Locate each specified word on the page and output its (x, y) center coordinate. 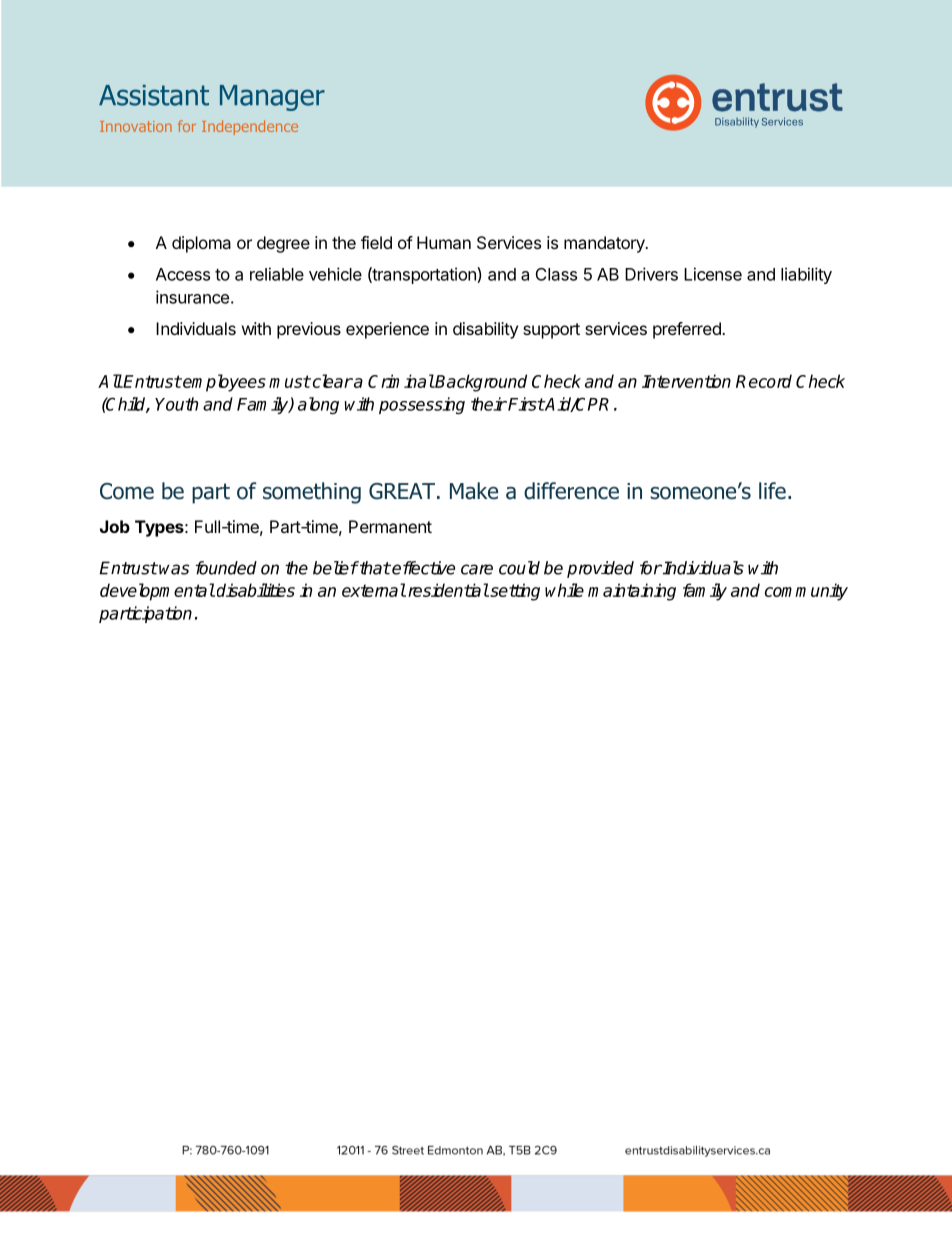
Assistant (154, 95)
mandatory (605, 244)
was (174, 569)
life (772, 491)
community (806, 592)
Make (474, 491)
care (477, 569)
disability (485, 330)
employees (223, 383)
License (713, 274)
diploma (201, 244)
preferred (688, 330)
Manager (272, 98)
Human (444, 242)
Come (127, 491)
